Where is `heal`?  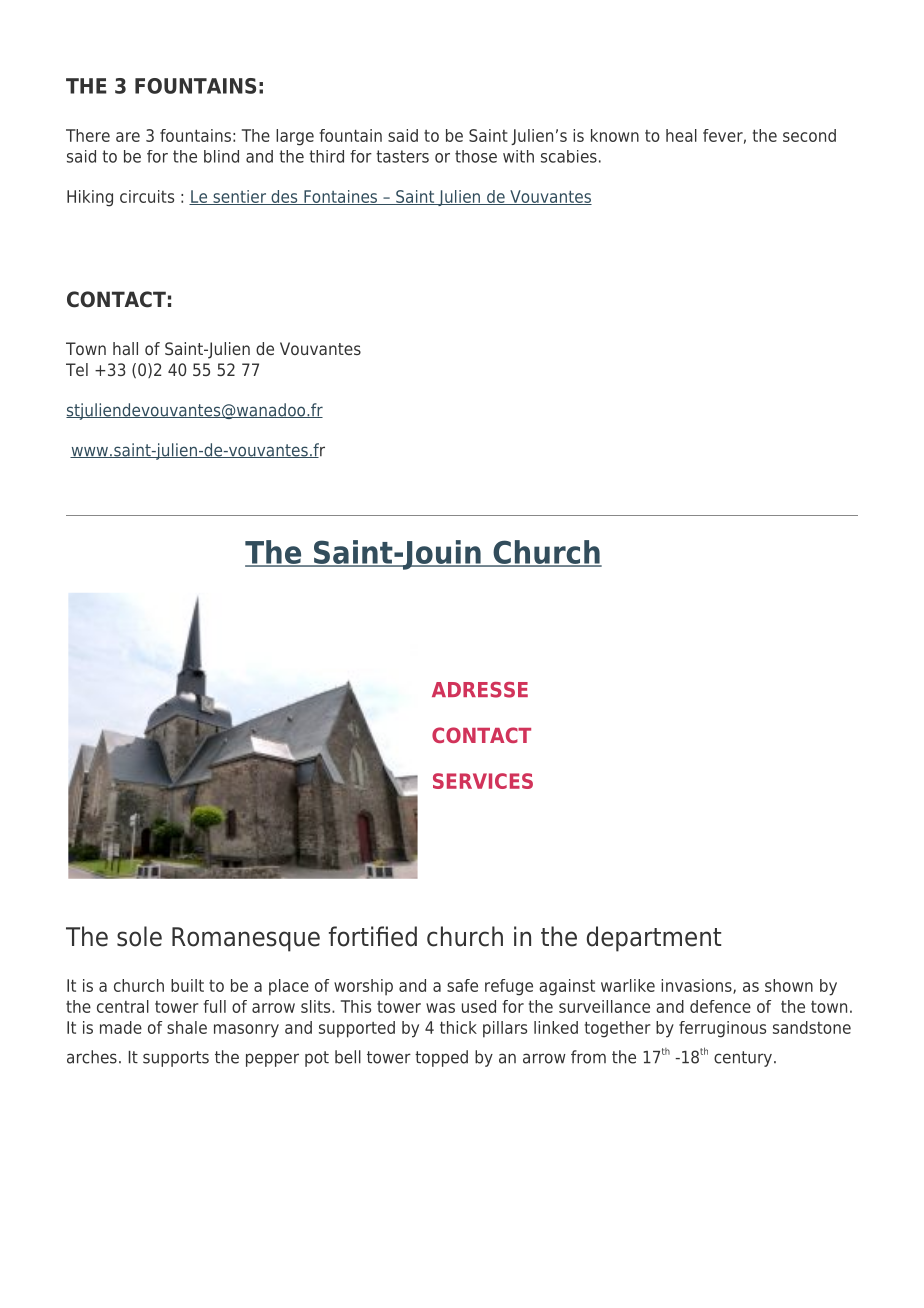 heal is located at coordinates (681, 135).
